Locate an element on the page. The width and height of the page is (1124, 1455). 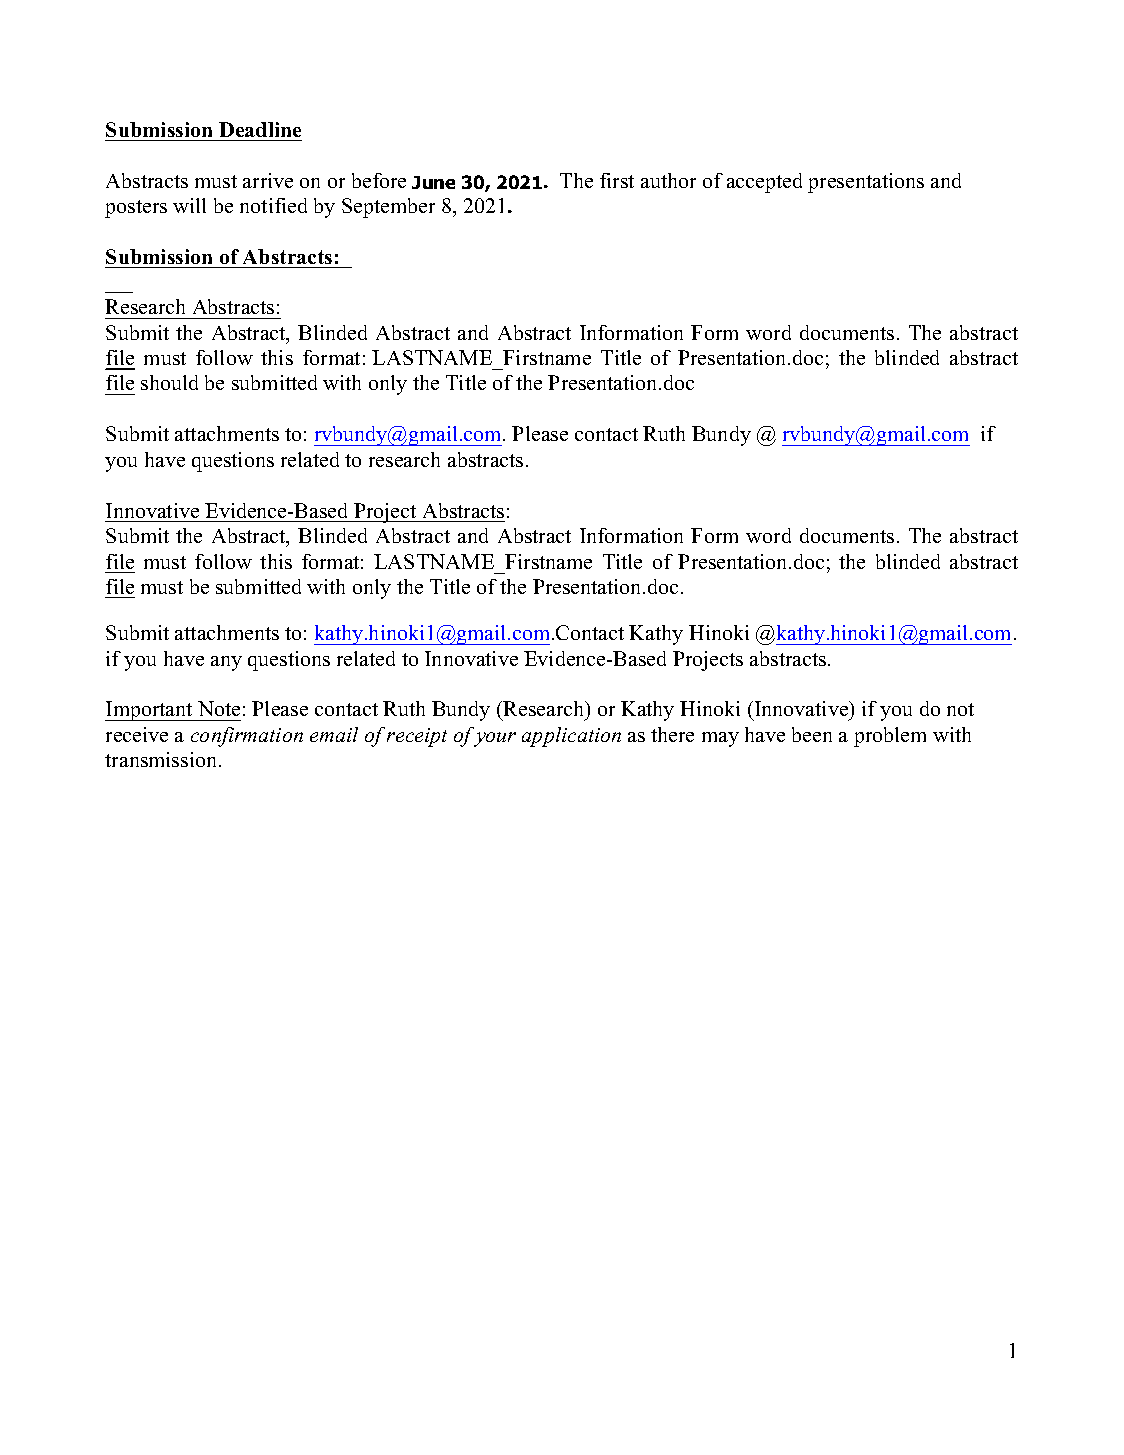
application is located at coordinates (571, 737).
